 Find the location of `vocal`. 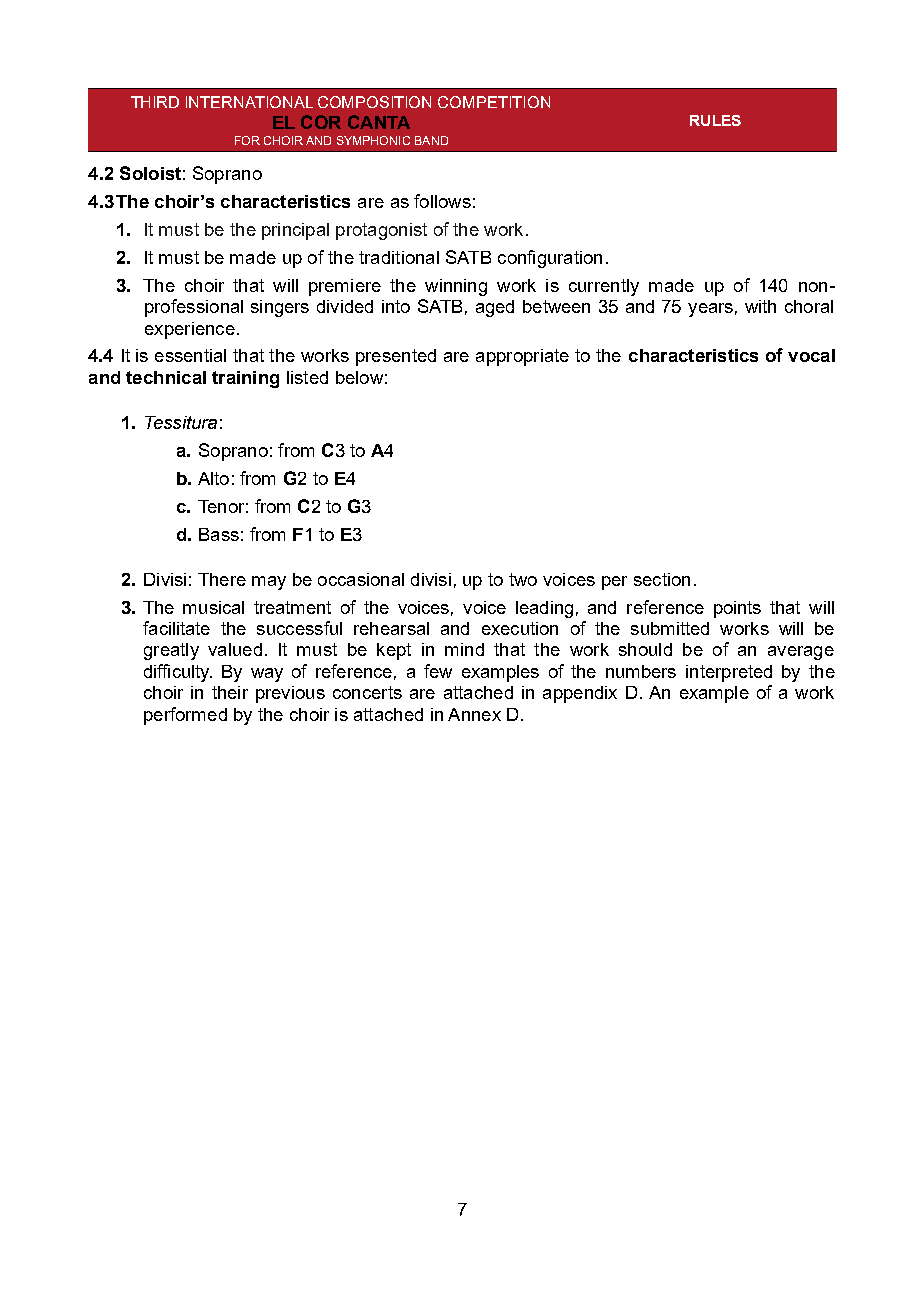

vocal is located at coordinates (811, 355).
